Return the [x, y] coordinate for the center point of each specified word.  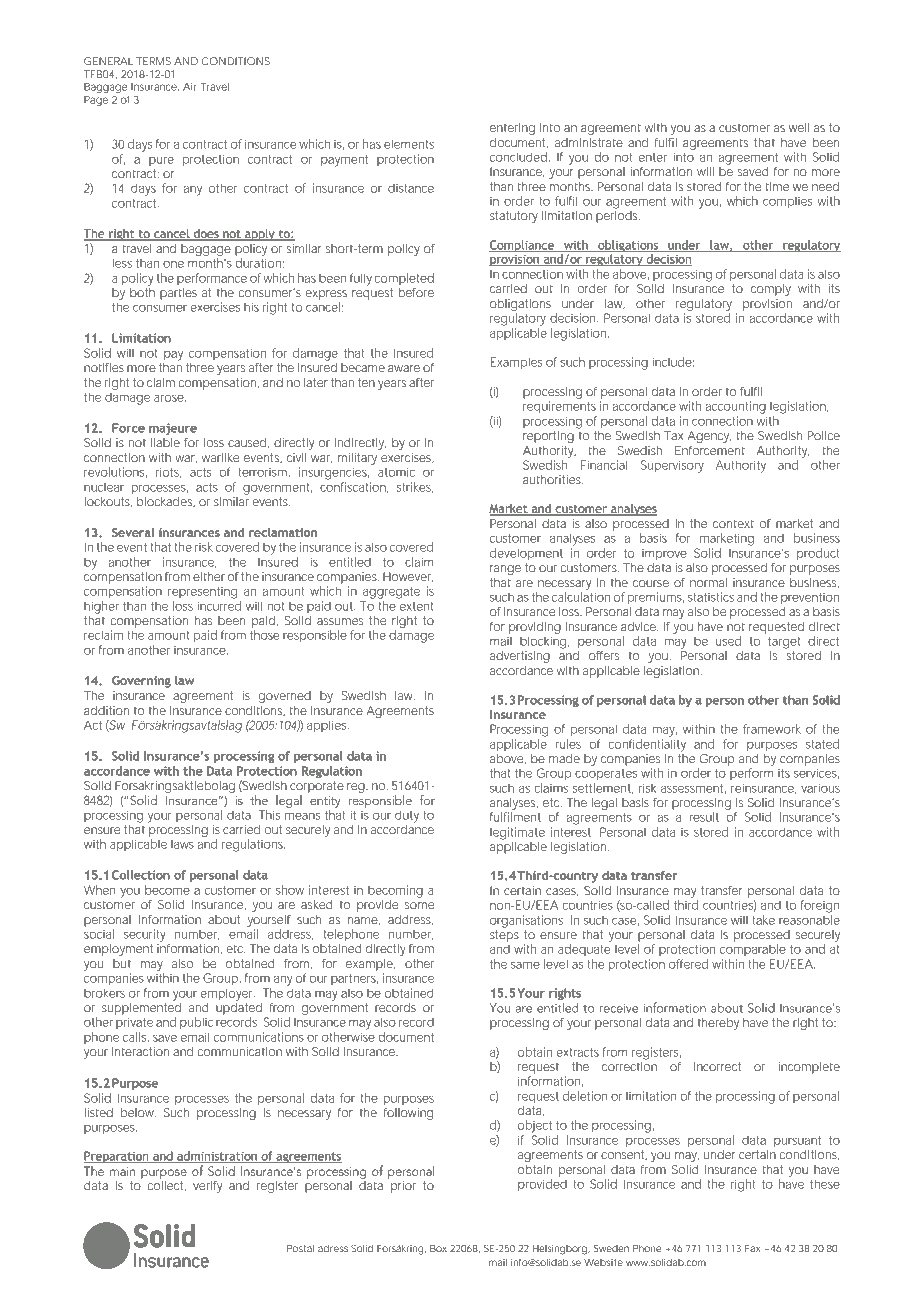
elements [409, 144]
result [704, 817]
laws [182, 844]
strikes [415, 487]
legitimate [517, 833]
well [799, 127]
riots [168, 472]
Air [190, 87]
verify [207, 1187]
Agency [709, 437]
